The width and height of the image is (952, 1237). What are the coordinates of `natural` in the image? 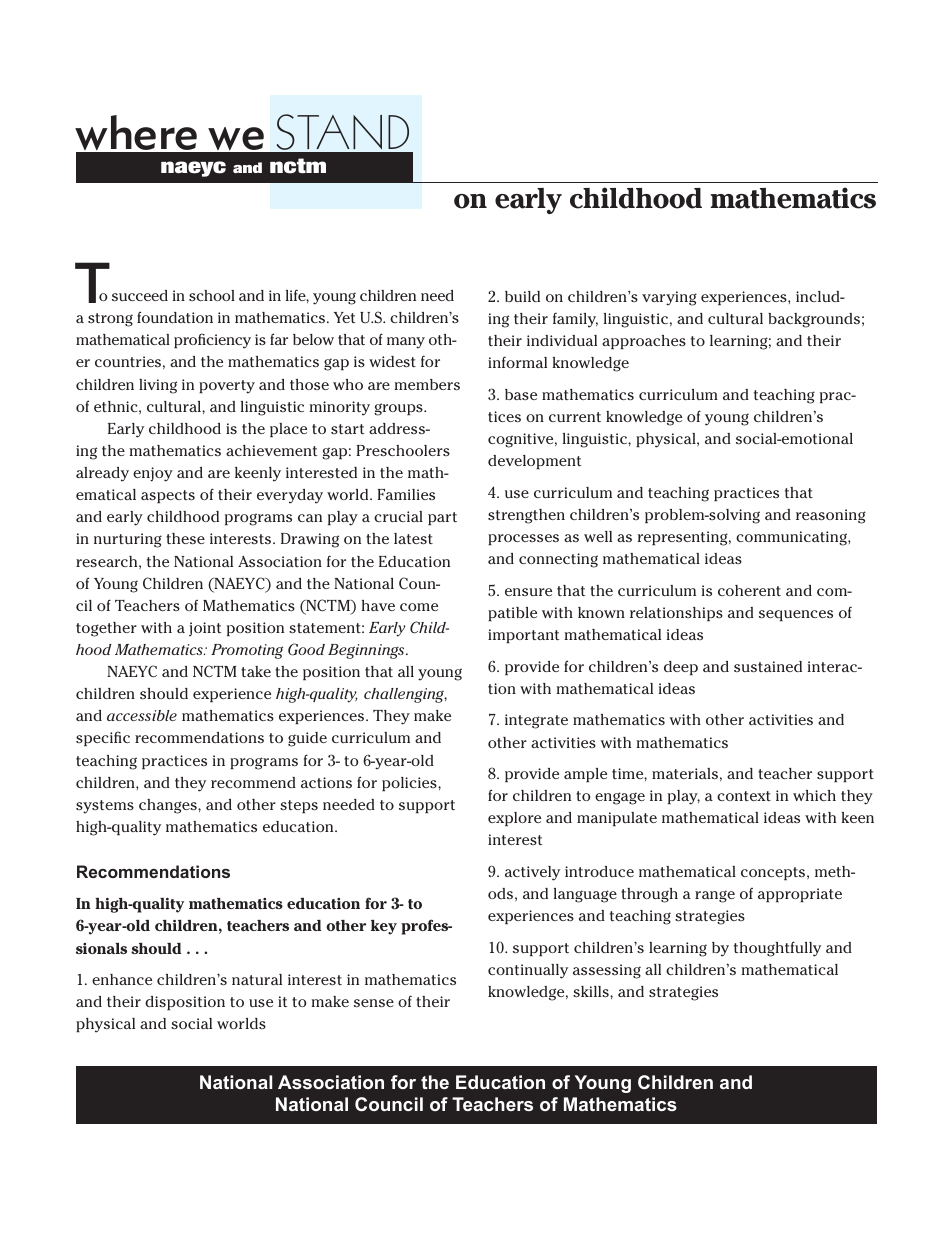 It's located at (257, 979).
